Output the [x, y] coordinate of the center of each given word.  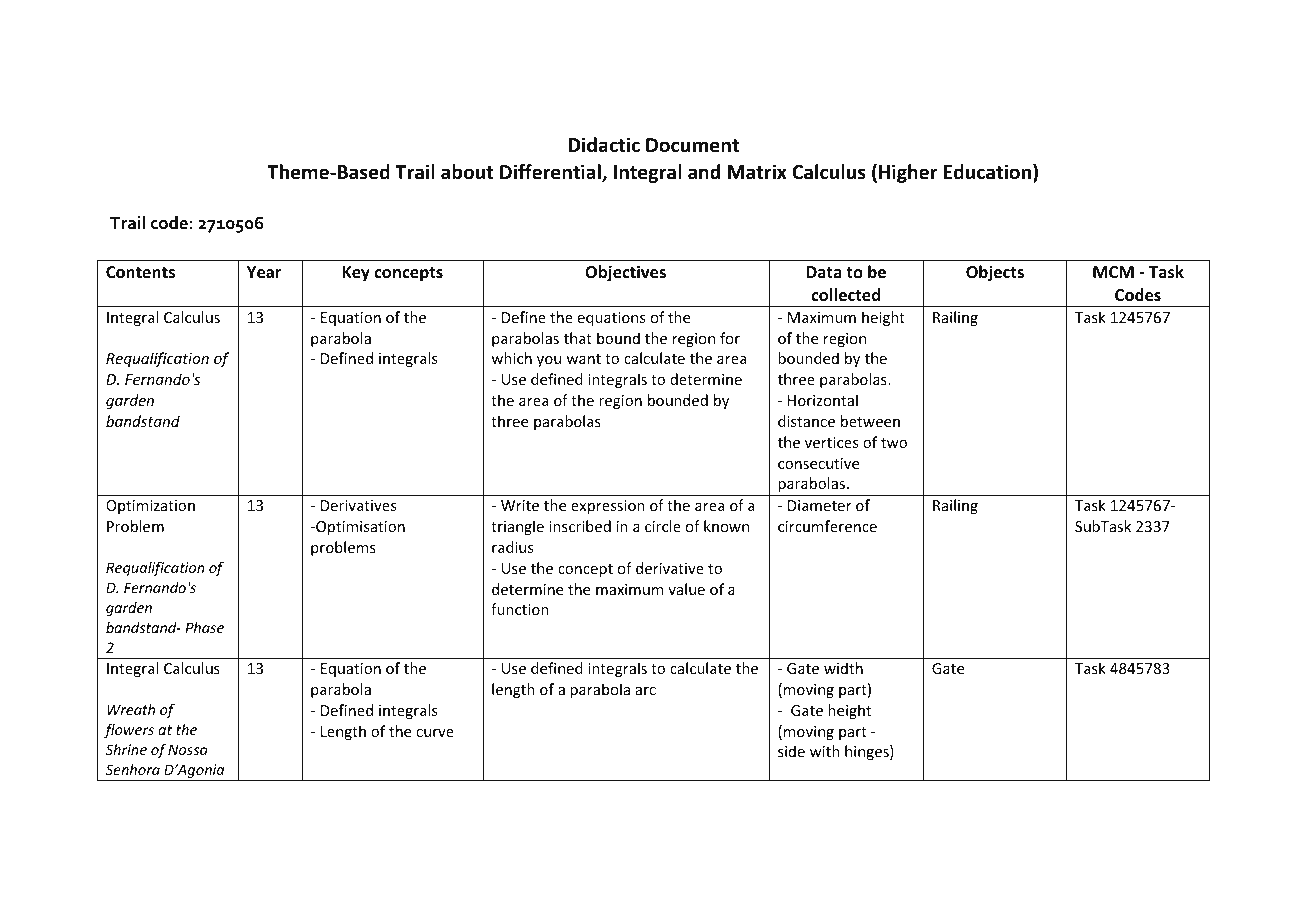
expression [608, 507]
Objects [995, 273]
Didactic [604, 145]
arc [645, 691]
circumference [827, 526]
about [467, 172]
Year [264, 272]
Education [988, 173]
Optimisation [359, 528]
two [894, 443]
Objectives [625, 273]
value [686, 589]
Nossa [188, 749]
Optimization [150, 507]
